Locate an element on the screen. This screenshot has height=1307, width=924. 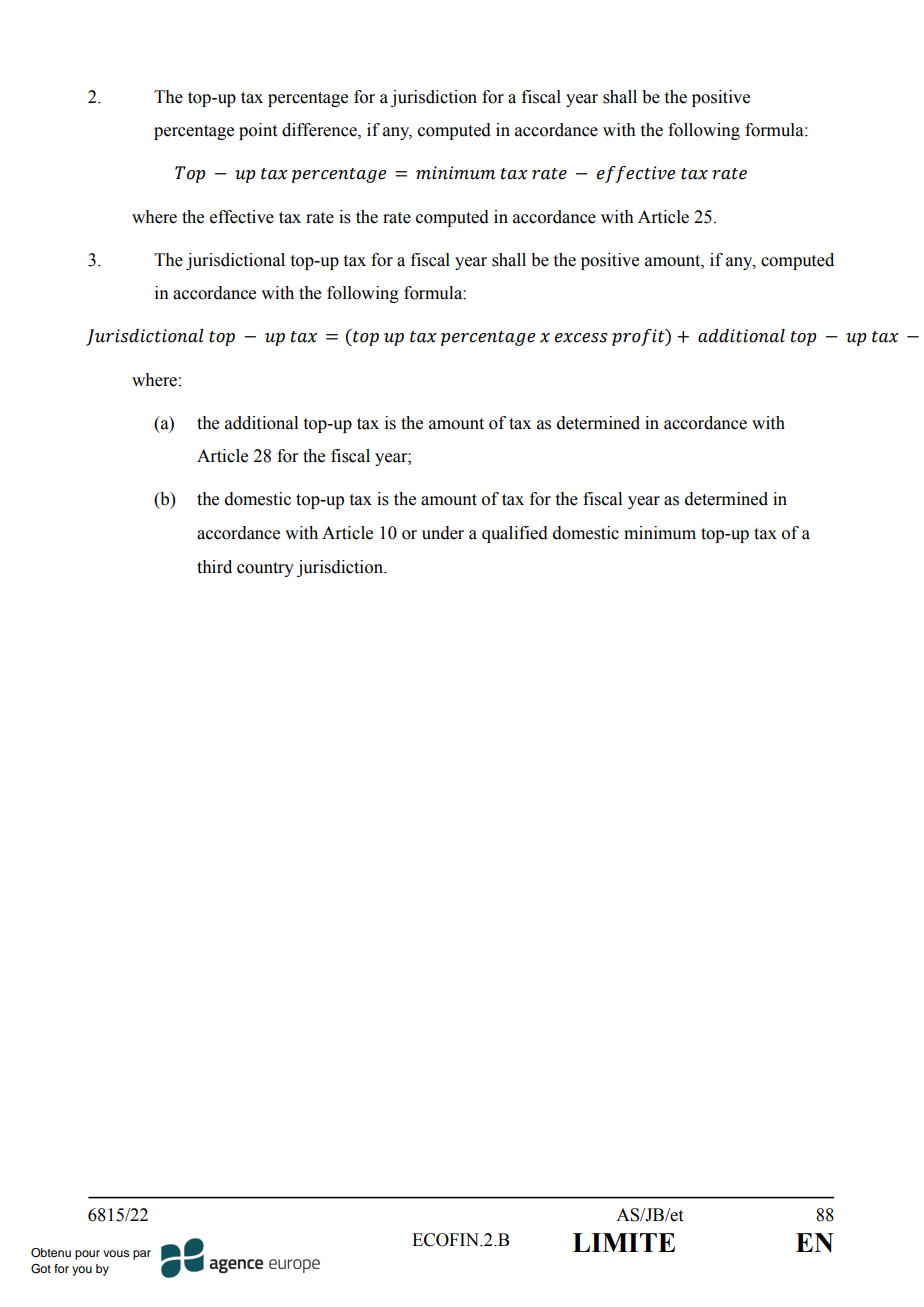
under is located at coordinates (443, 533).
